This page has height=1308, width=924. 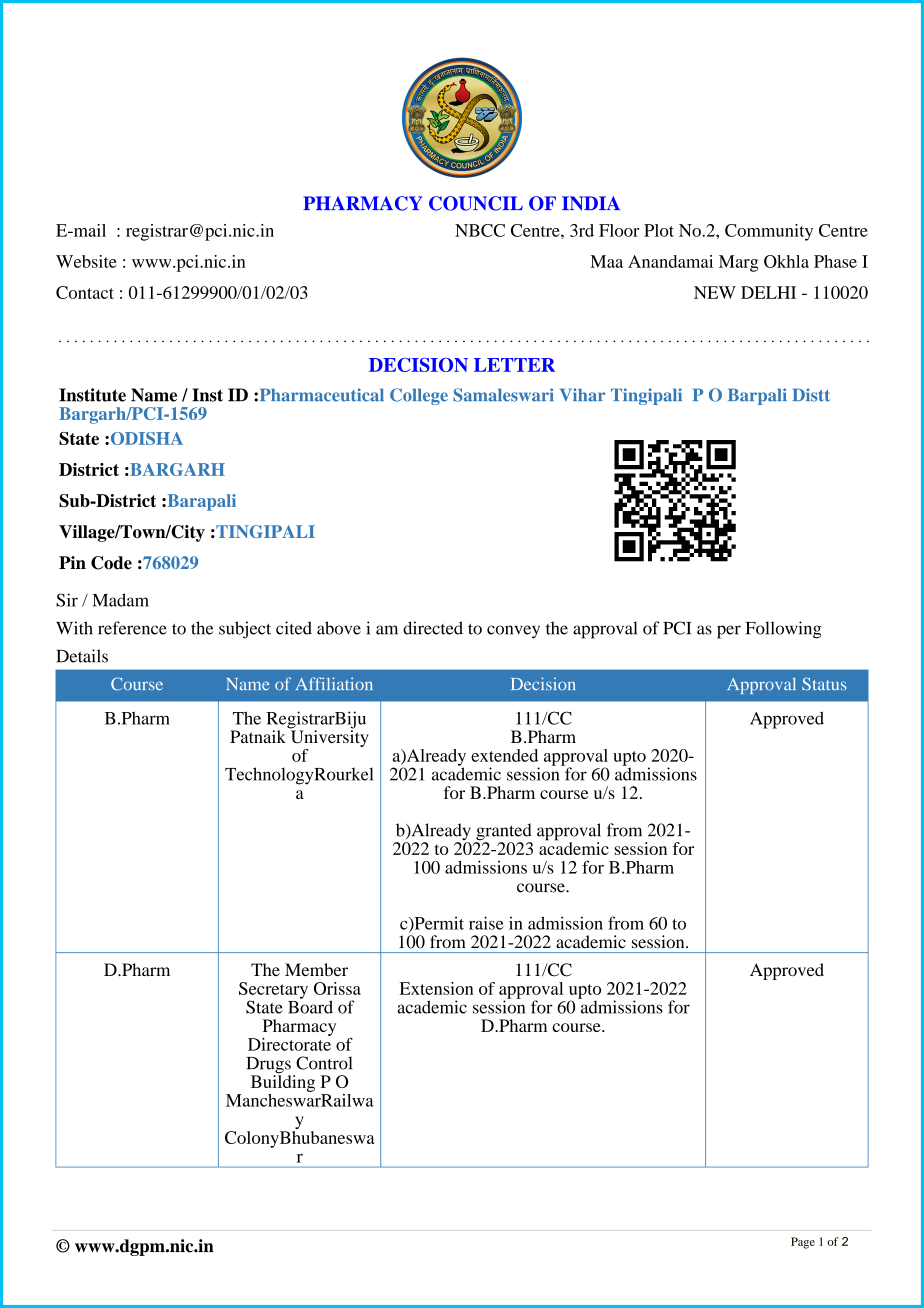 What do you see at coordinates (769, 232) in the page?
I see `Community` at bounding box center [769, 232].
